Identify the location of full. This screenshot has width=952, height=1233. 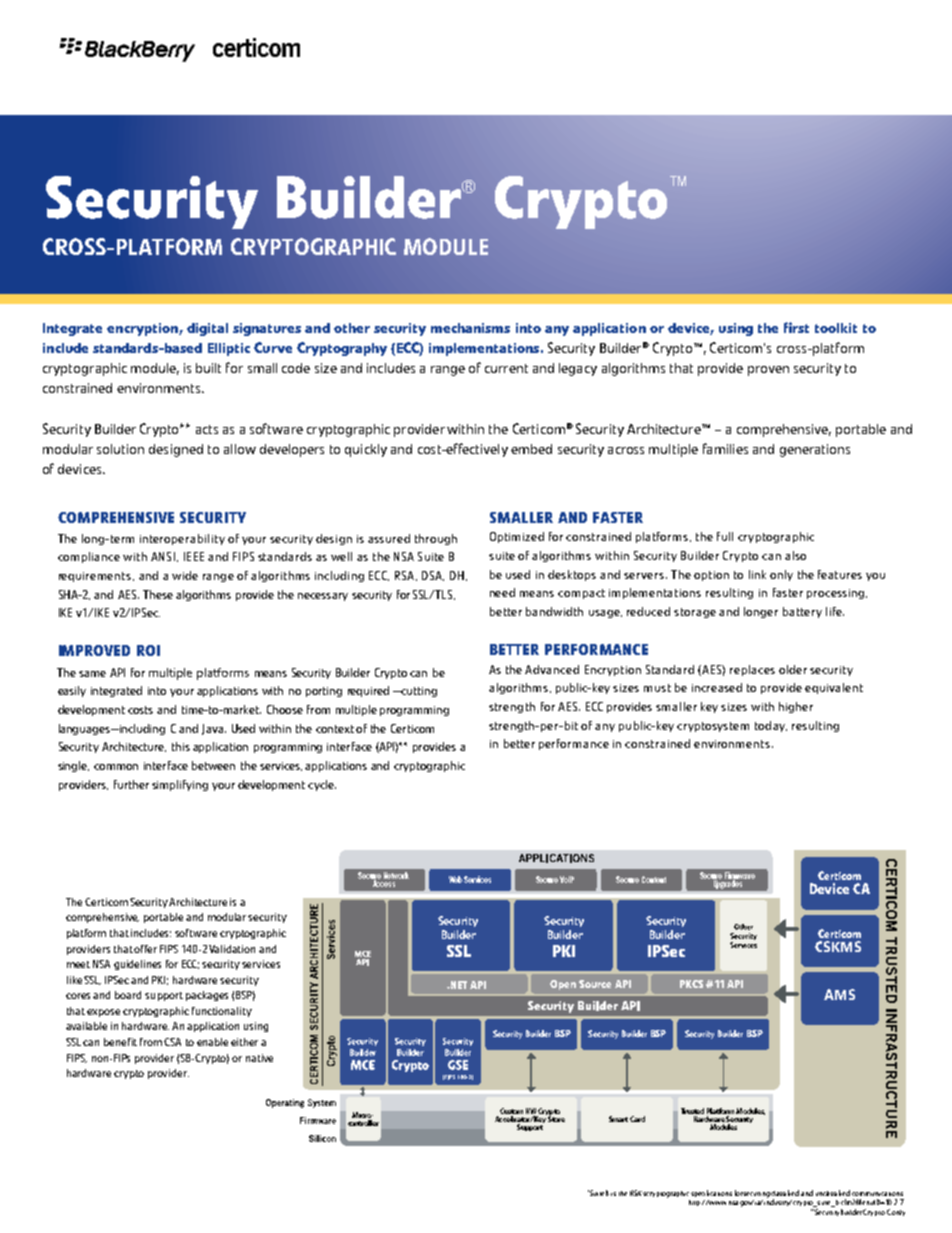
(725, 536).
